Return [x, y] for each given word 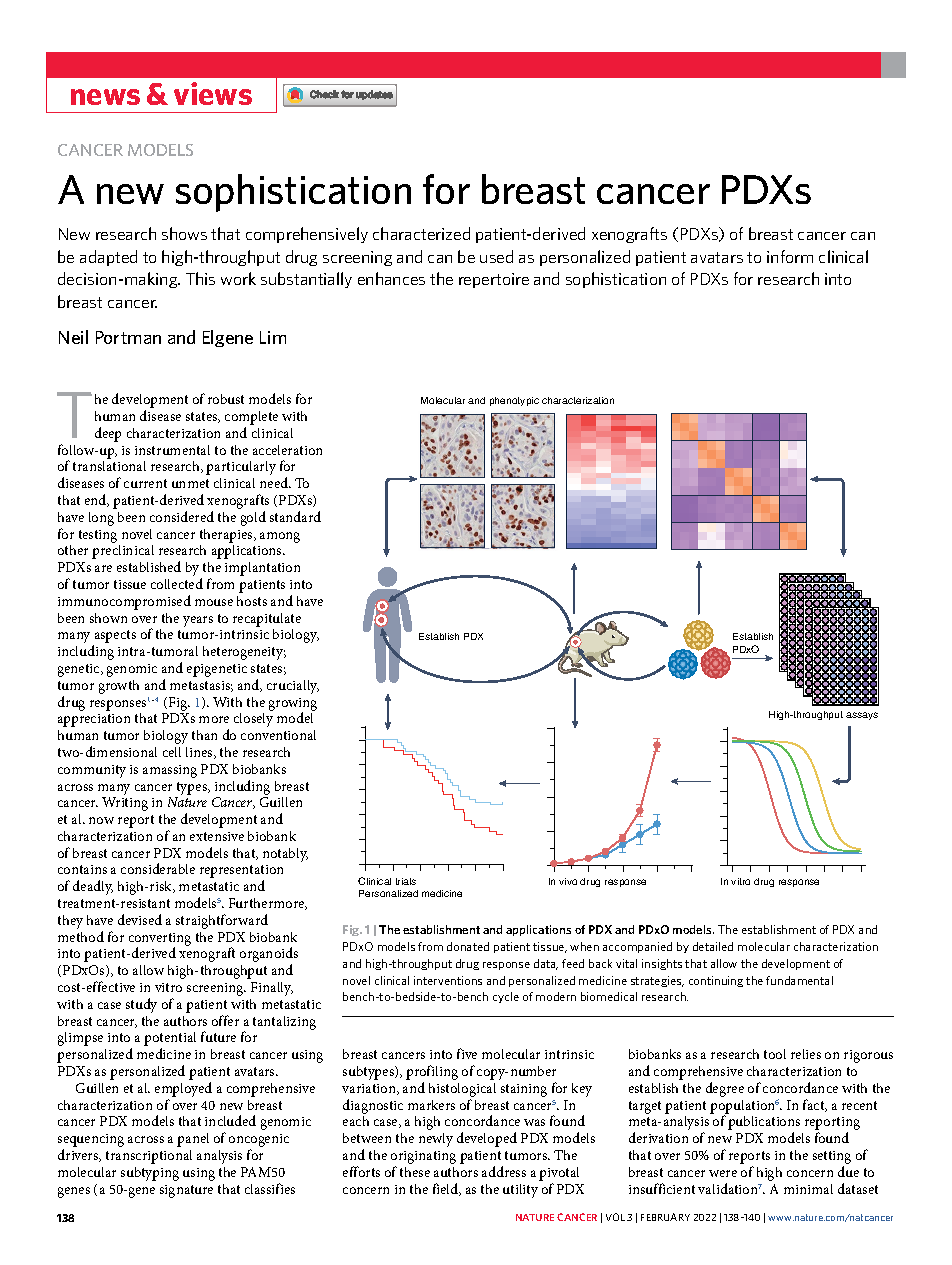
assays [862, 716]
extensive [217, 836]
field [447, 1189]
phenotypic [514, 401]
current [145, 483]
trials [406, 881]
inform [790, 256]
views [213, 93]
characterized [421, 233]
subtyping [150, 1174]
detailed [713, 946]
